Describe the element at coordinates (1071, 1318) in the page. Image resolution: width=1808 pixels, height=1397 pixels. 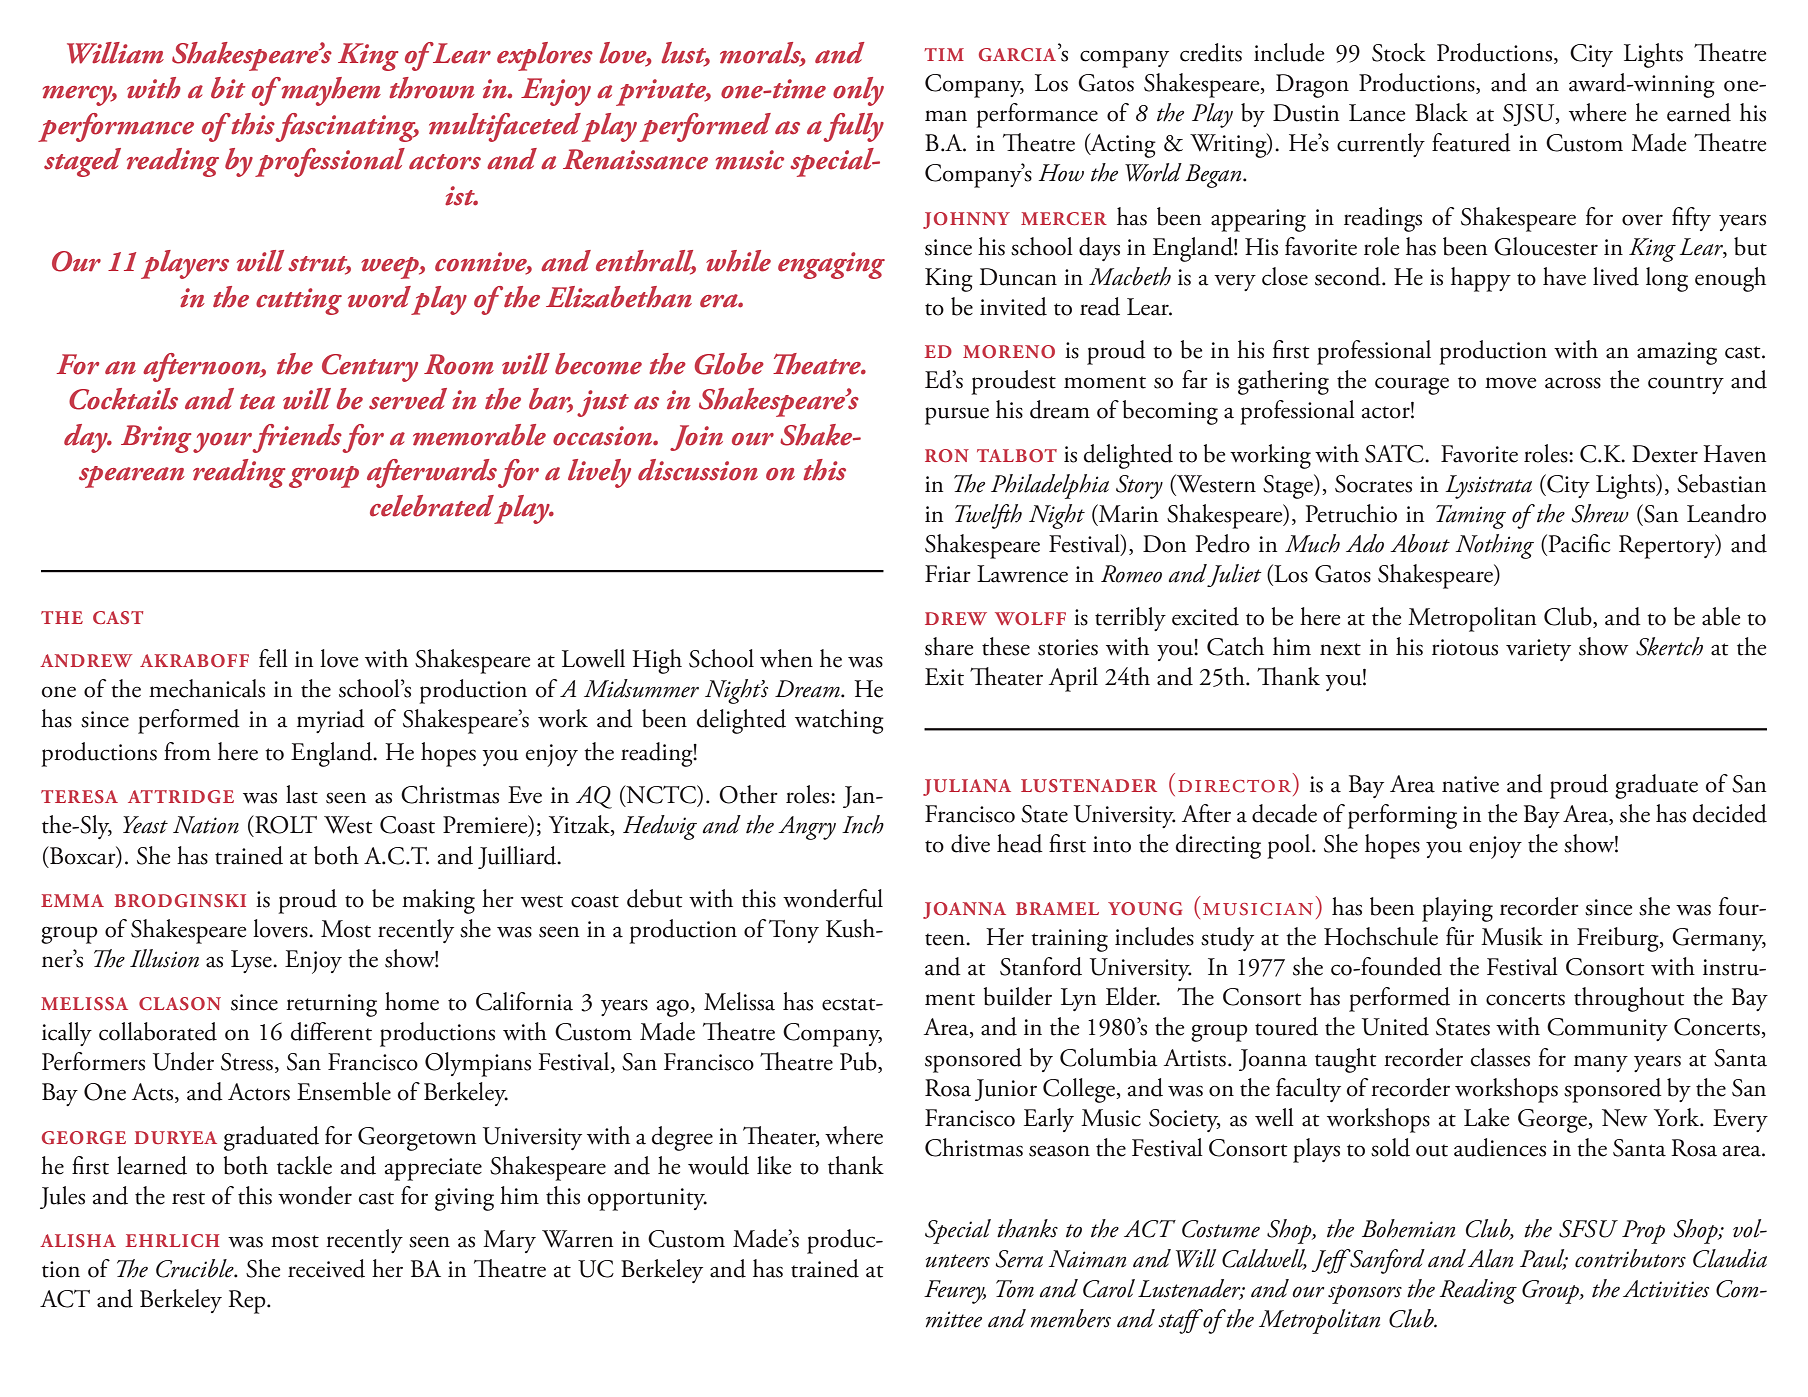
I see `members` at that location.
